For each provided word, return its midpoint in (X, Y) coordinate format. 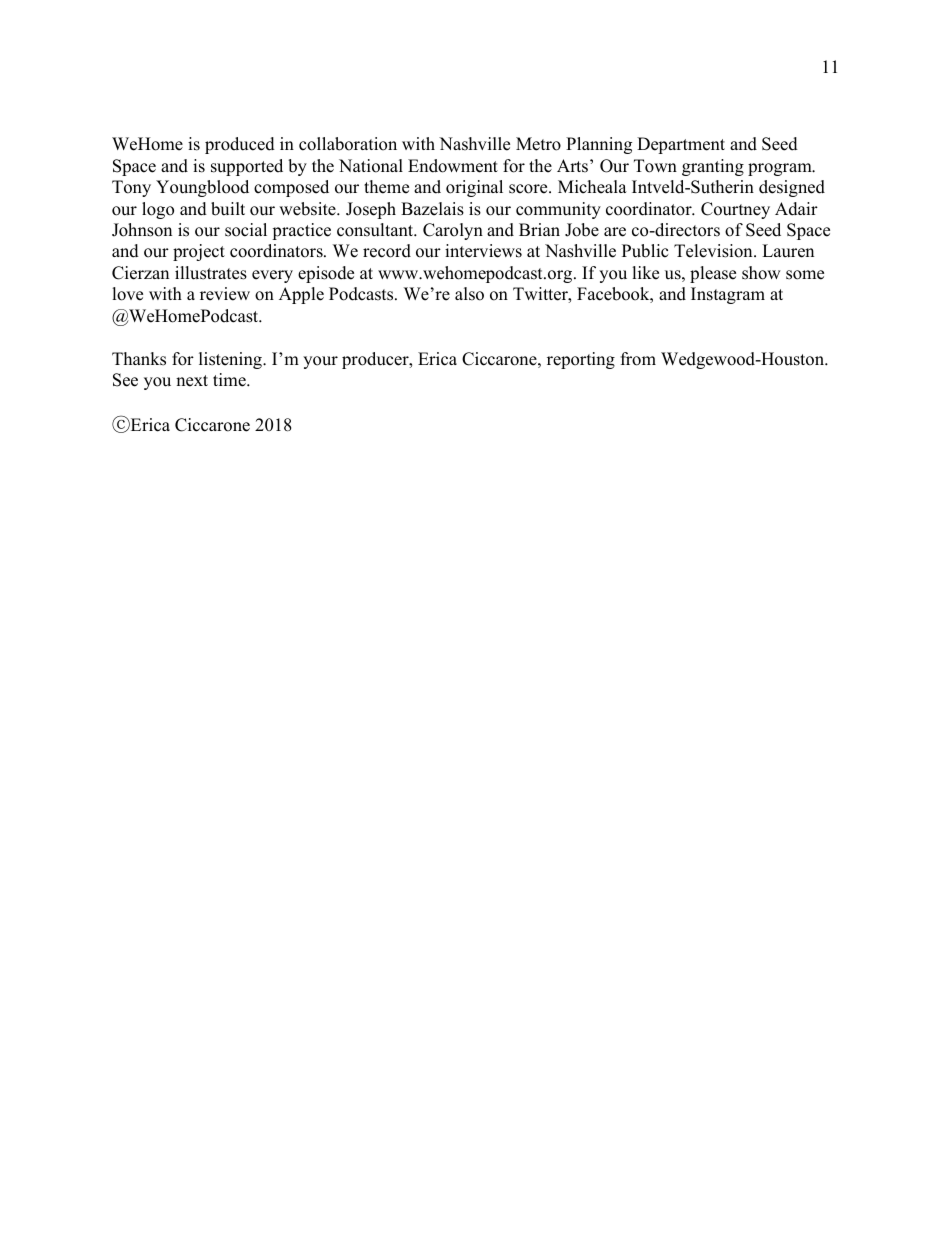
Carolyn (453, 231)
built (228, 209)
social (246, 230)
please (713, 274)
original (474, 188)
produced (240, 145)
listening (231, 360)
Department (681, 145)
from (638, 359)
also (469, 294)
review (225, 294)
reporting (581, 360)
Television (714, 251)
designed (792, 188)
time (230, 380)
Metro (538, 144)
